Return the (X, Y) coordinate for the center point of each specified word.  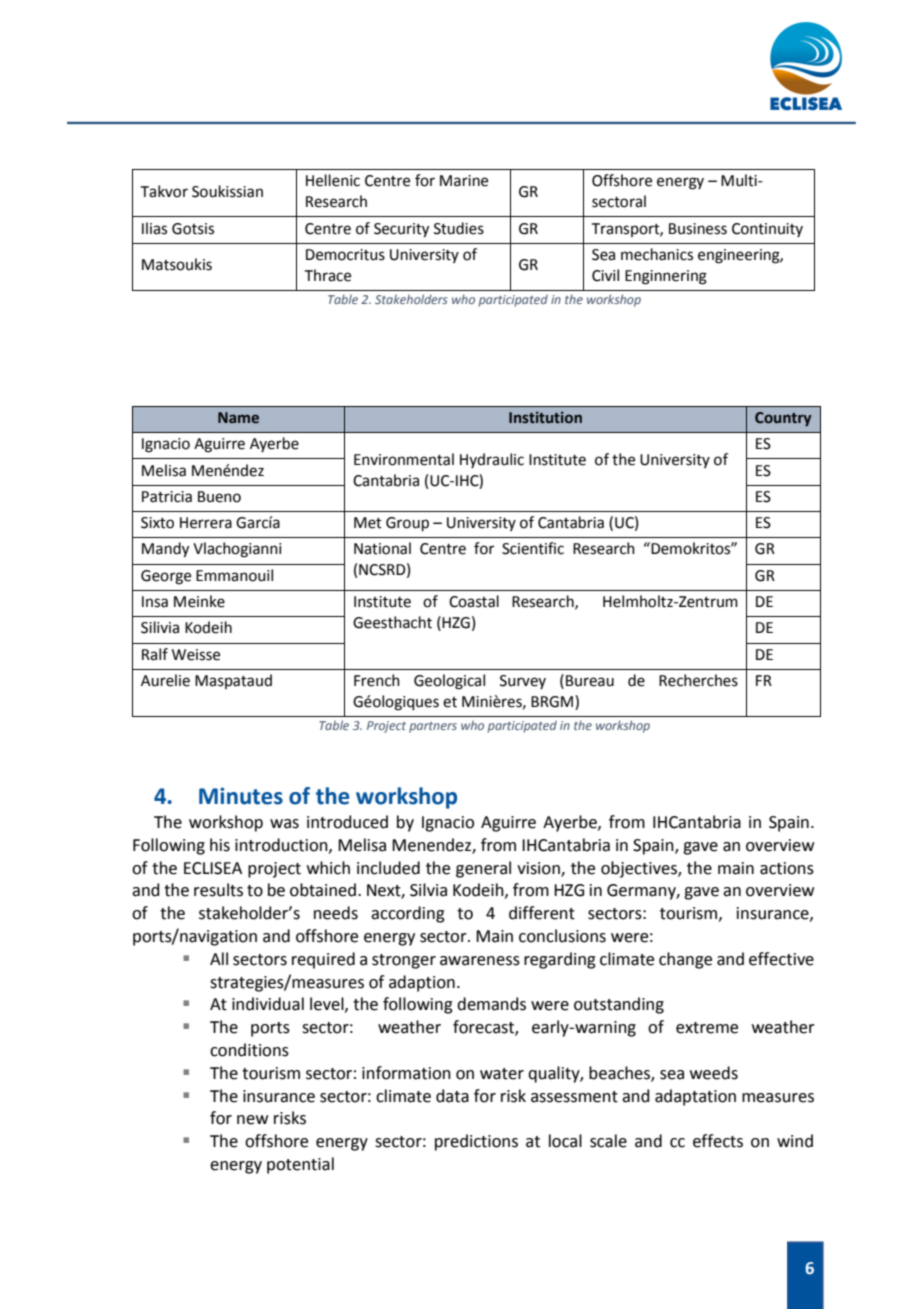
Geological (449, 682)
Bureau (590, 681)
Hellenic (333, 180)
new (252, 1120)
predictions (476, 1142)
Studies (459, 228)
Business (698, 229)
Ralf (155, 654)
